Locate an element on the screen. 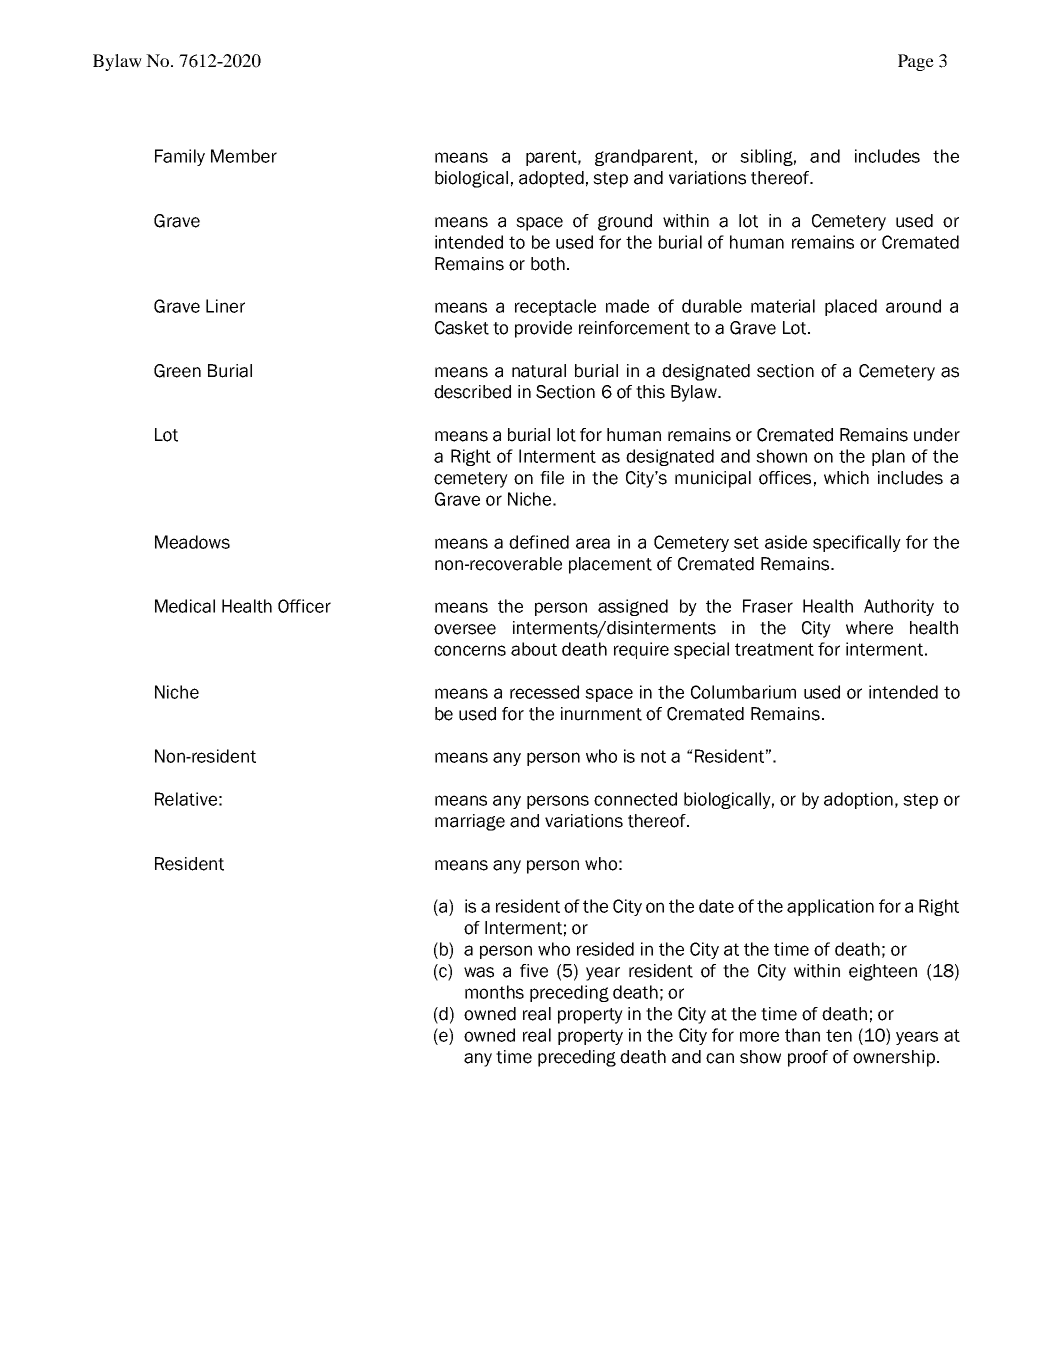 Image resolution: width=1052 pixels, height=1361 pixels. adopted is located at coordinates (551, 179).
